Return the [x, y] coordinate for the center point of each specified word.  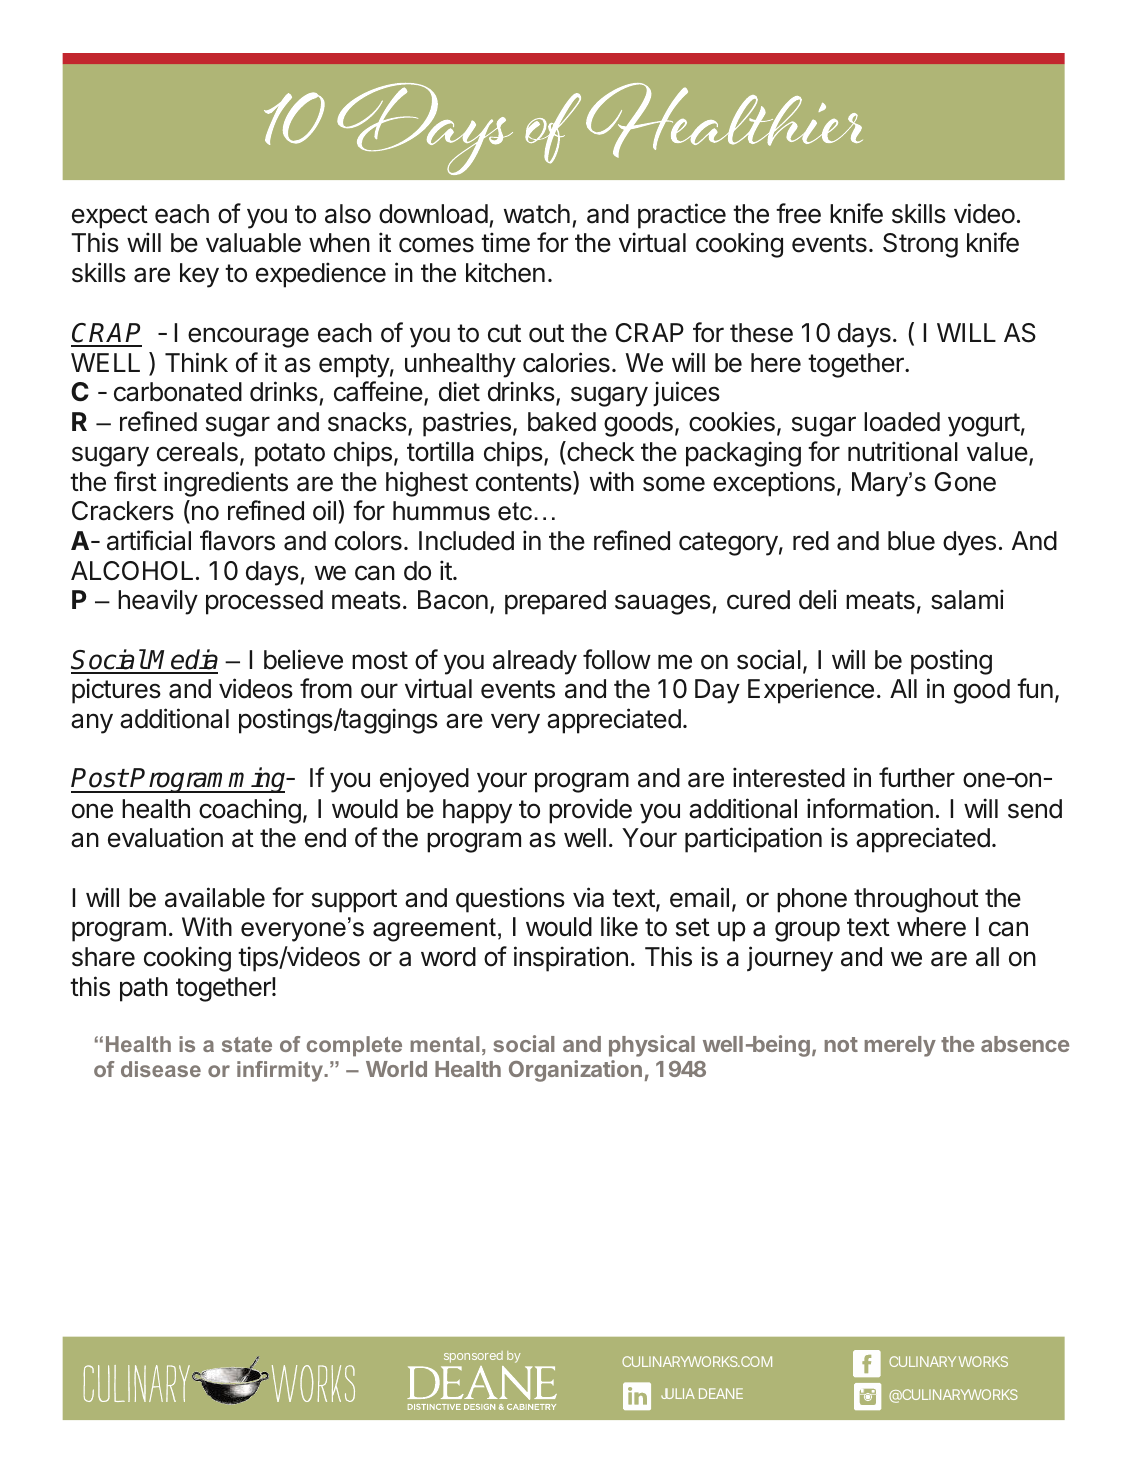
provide [590, 811]
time [505, 242]
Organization [575, 1071]
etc [516, 511]
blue [911, 541]
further [917, 777]
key [199, 275]
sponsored [473, 1357]
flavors [237, 540]
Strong [920, 245]
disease [161, 1069]
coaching [250, 811]
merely [900, 1046]
